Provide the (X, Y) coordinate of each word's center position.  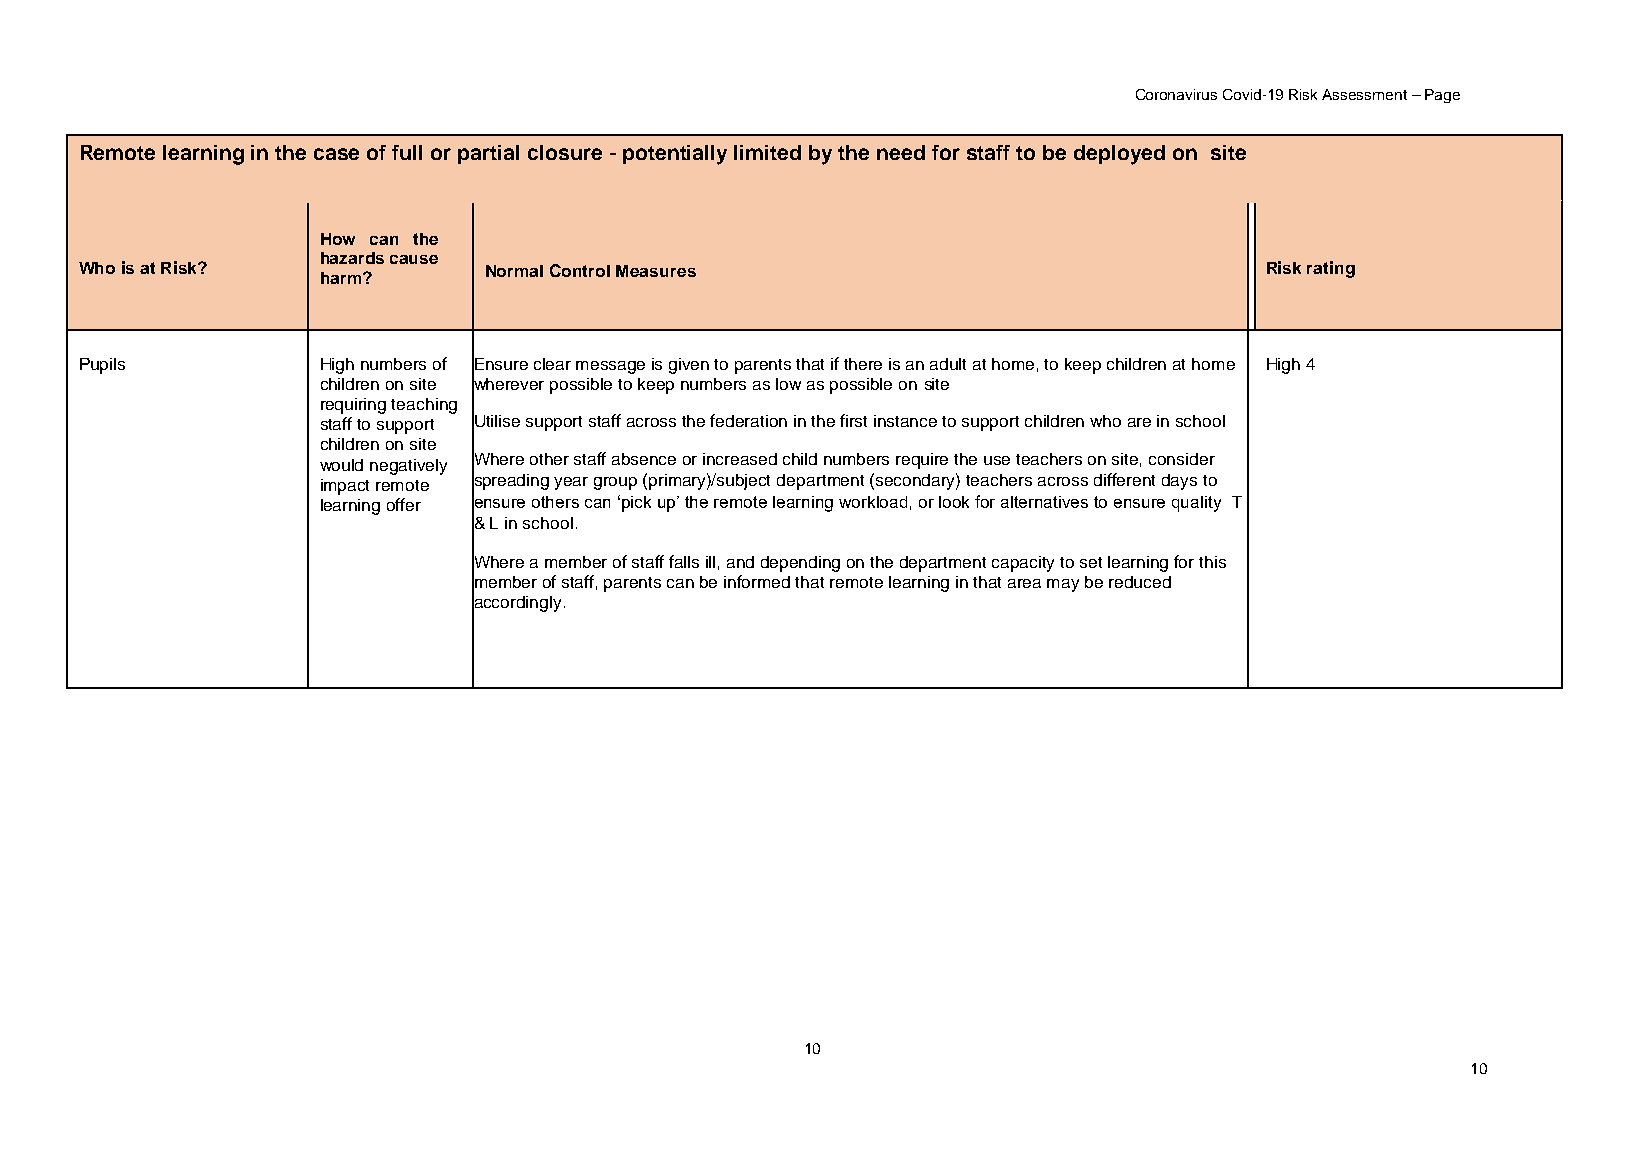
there (863, 364)
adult (948, 364)
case (336, 154)
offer (404, 504)
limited (767, 152)
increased (740, 459)
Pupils (102, 366)
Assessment (1364, 94)
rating (1331, 269)
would (341, 465)
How (338, 239)
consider (1182, 459)
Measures (656, 271)
